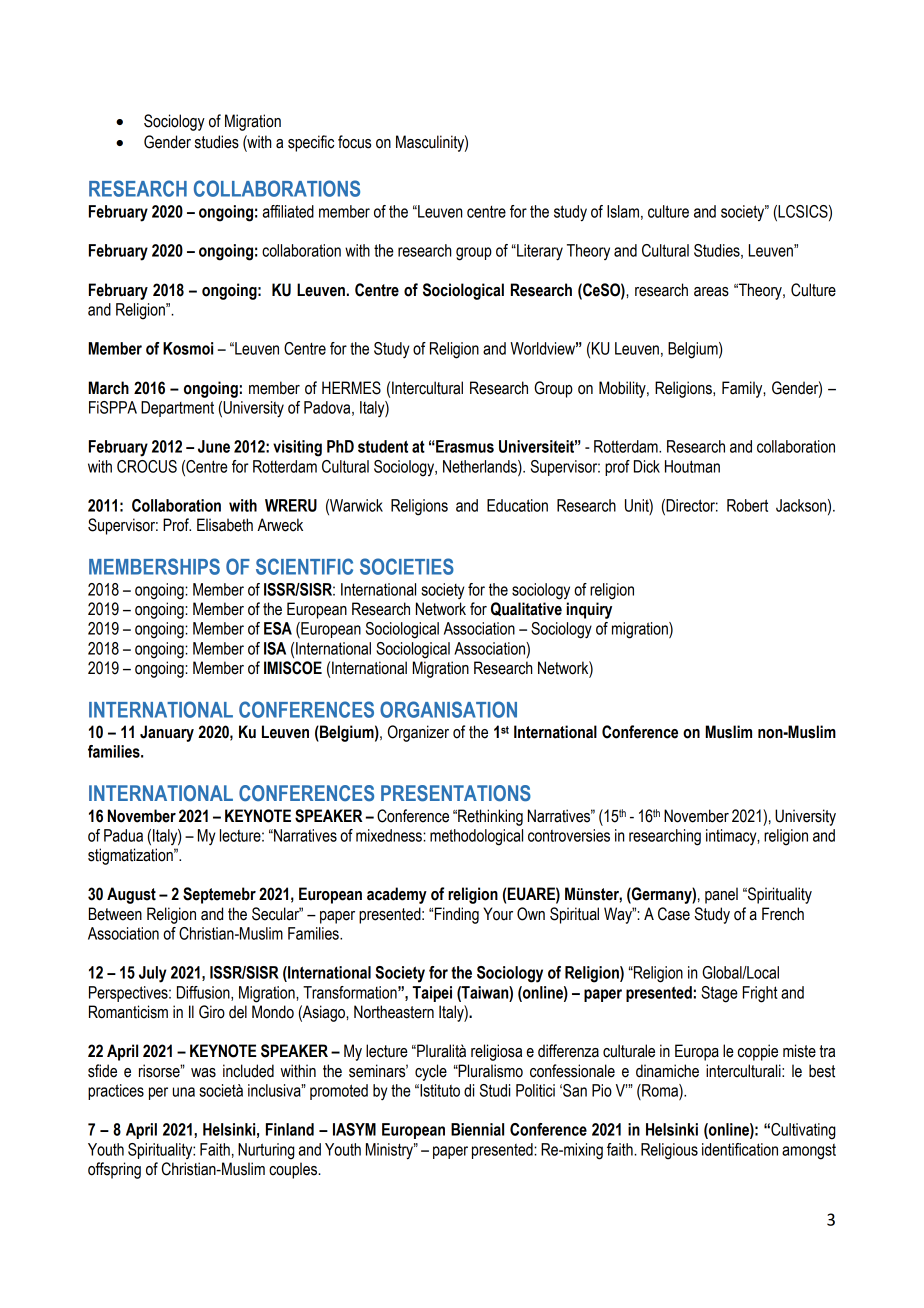 The image size is (924, 1308). I want to click on ESA, so click(278, 628).
